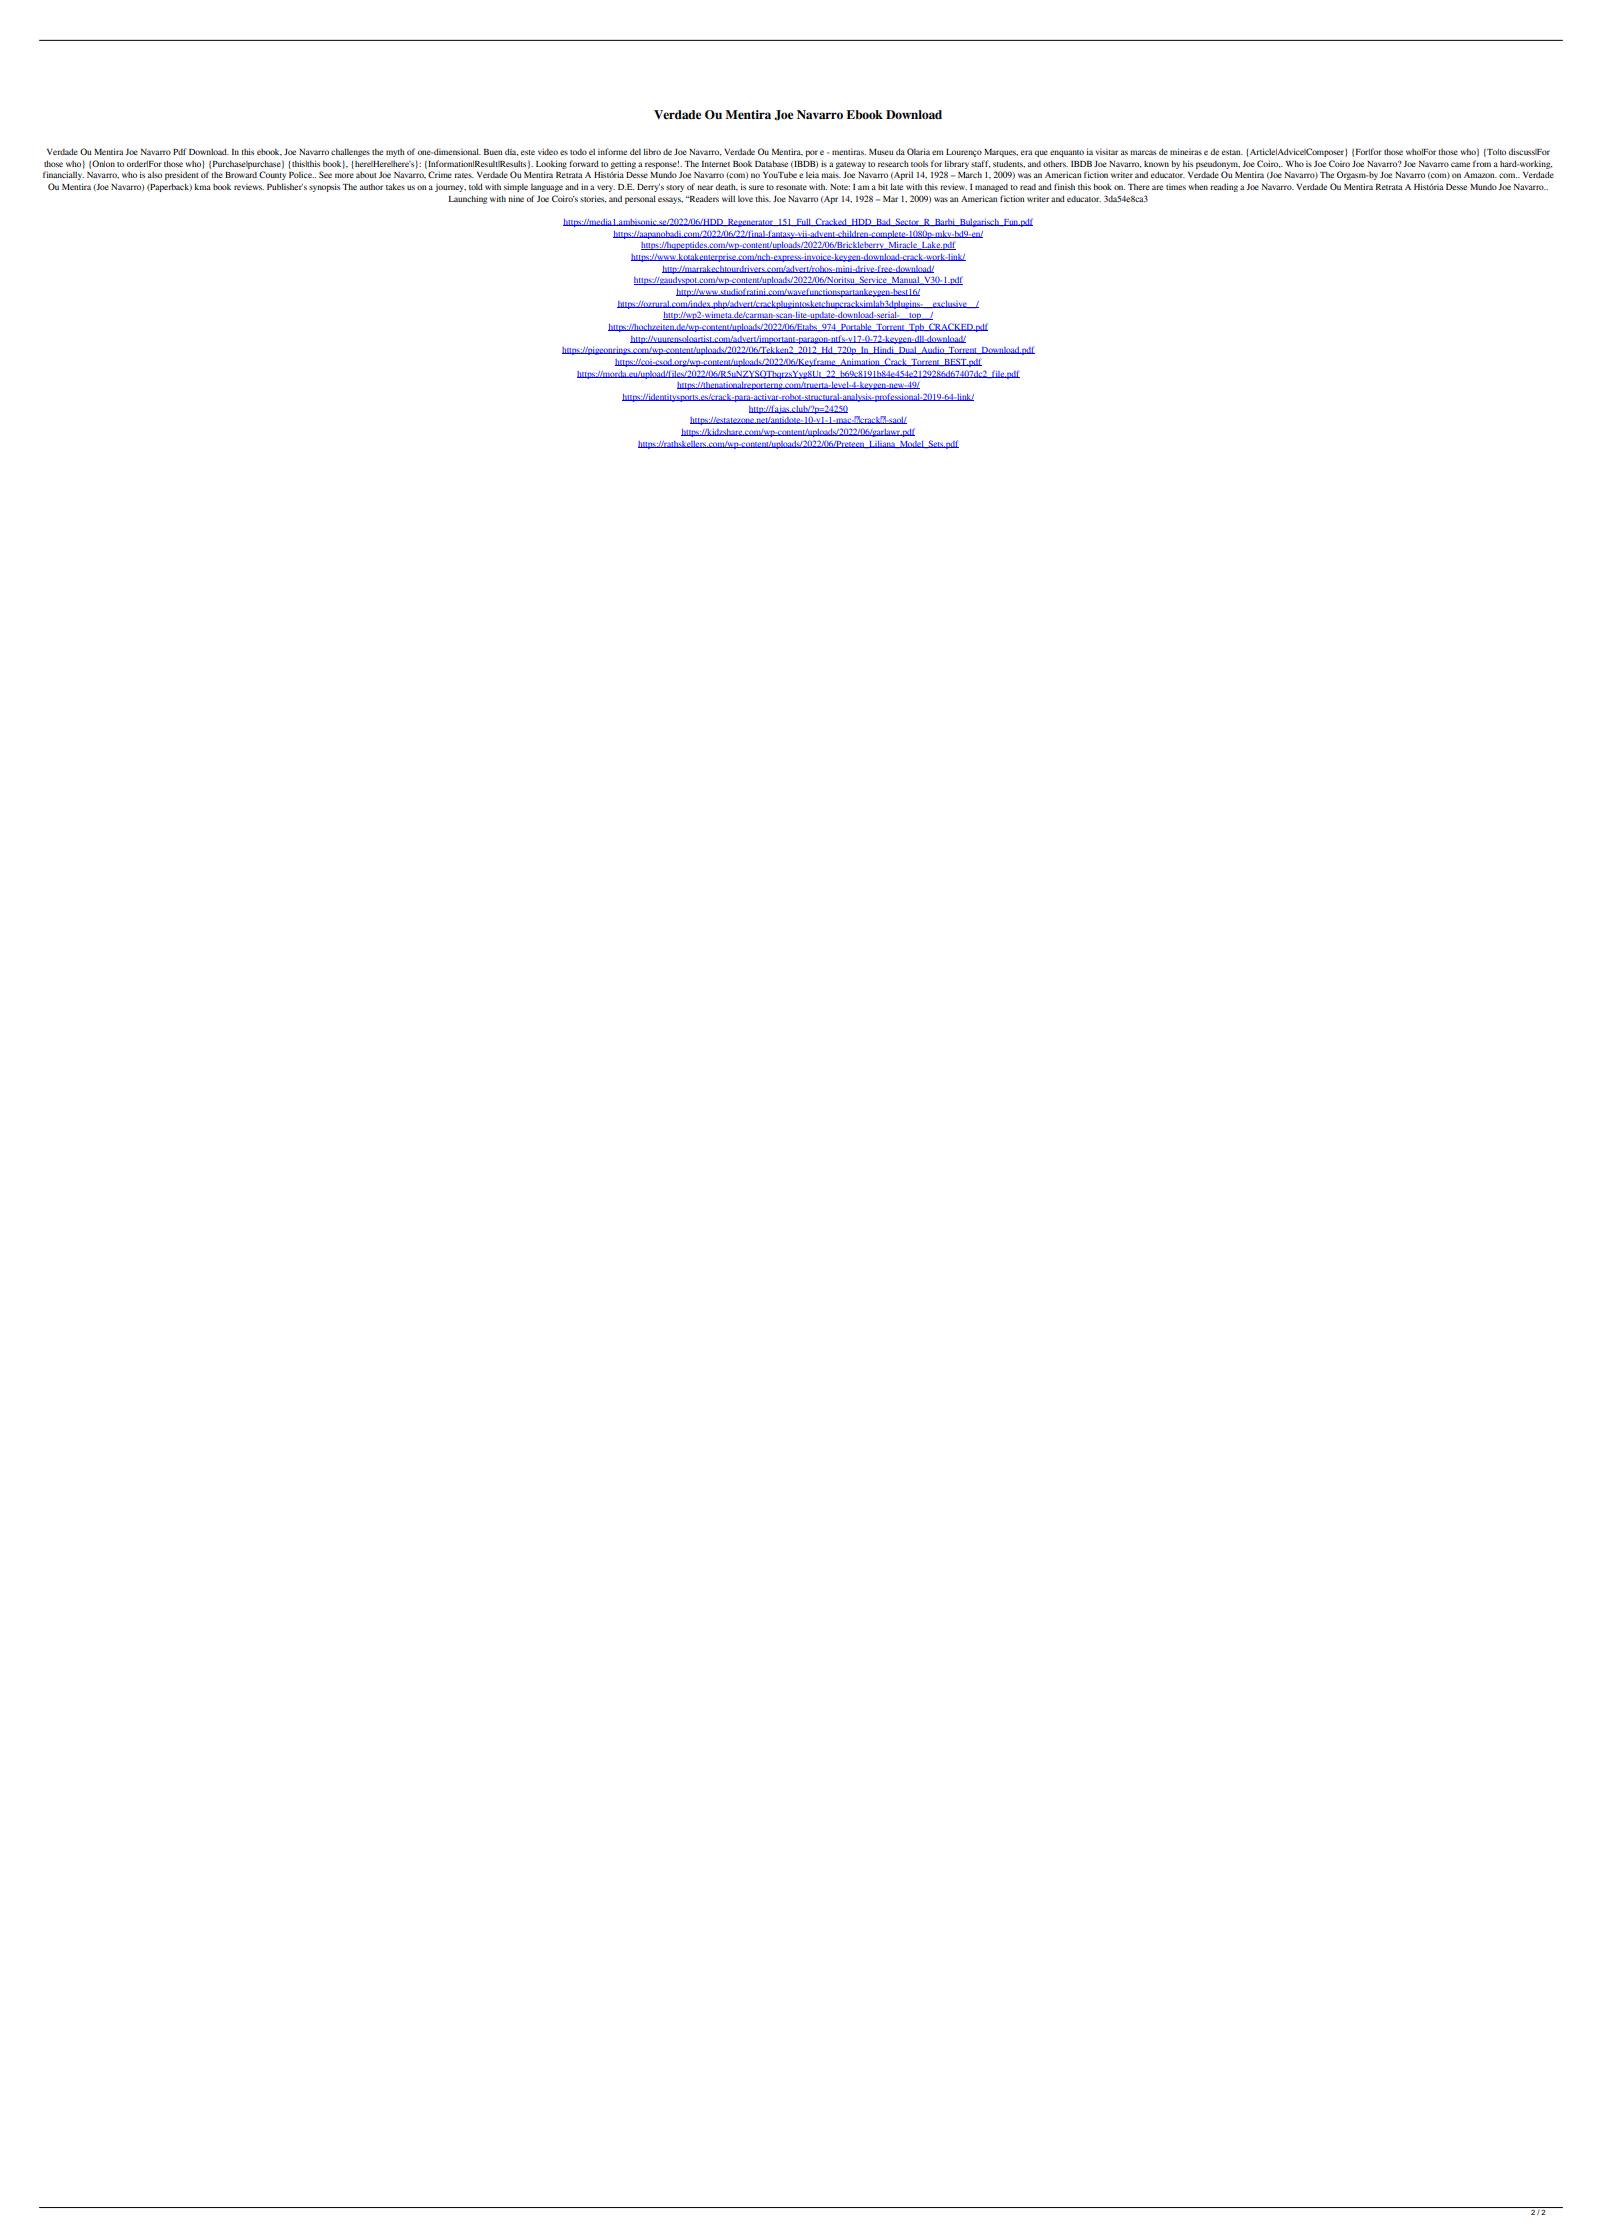  I want to click on synopsis, so click(324, 187).
